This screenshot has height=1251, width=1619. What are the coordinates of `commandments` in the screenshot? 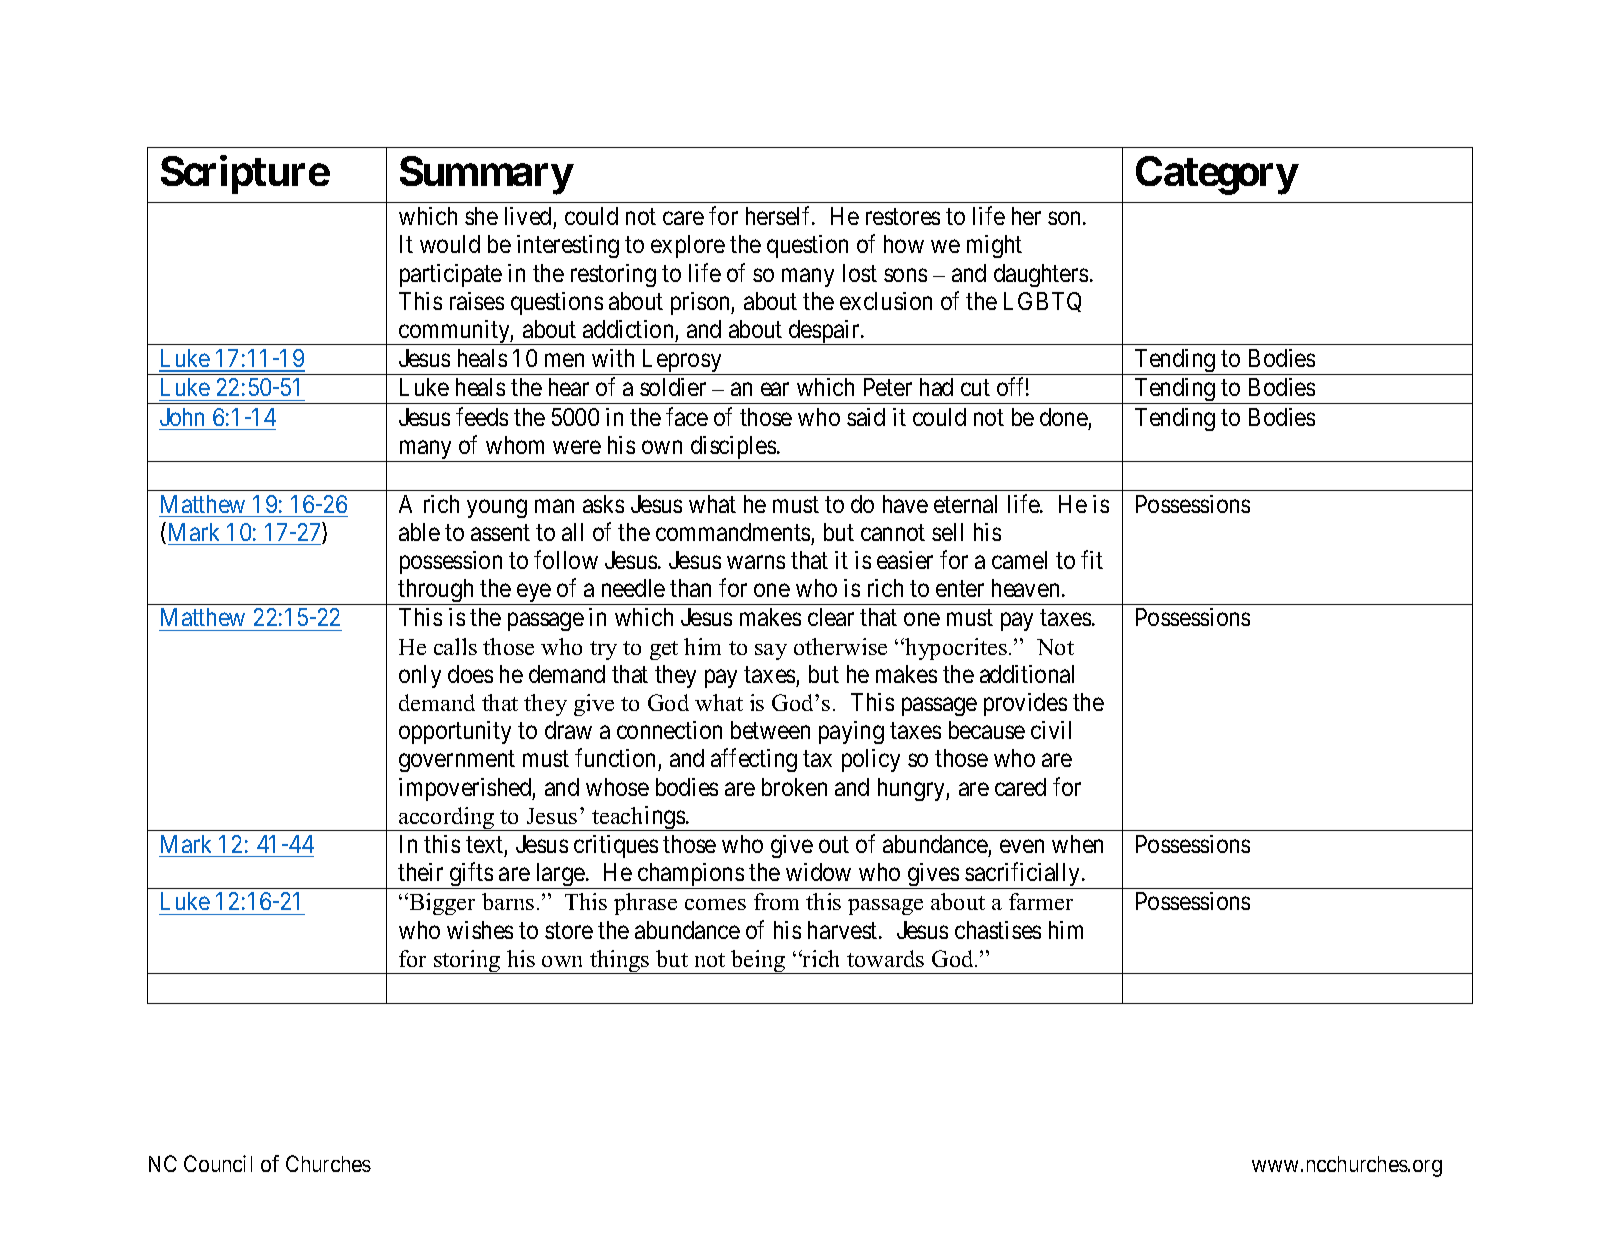 It's located at (733, 532).
